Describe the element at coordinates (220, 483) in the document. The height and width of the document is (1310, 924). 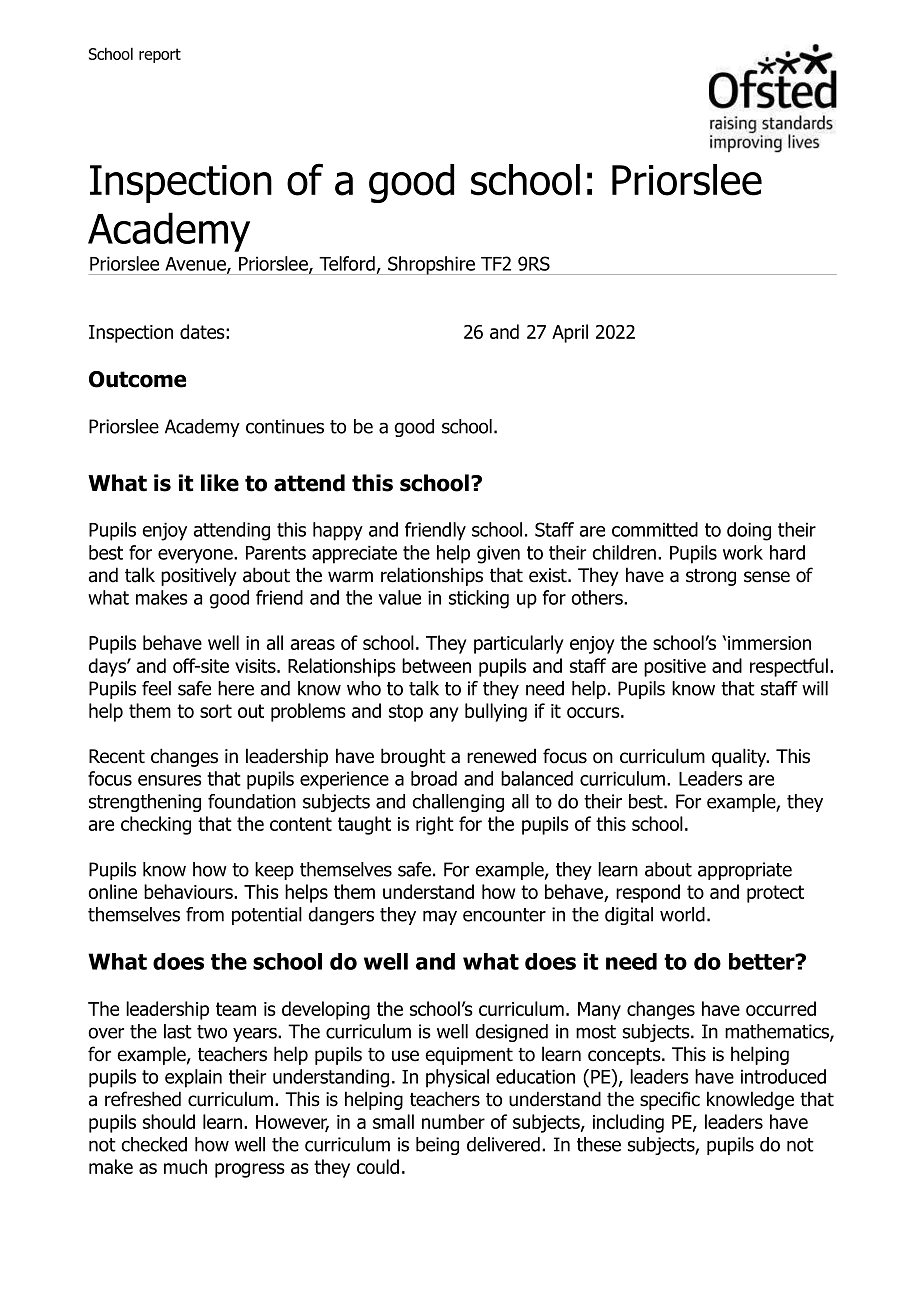
I see `like` at that location.
